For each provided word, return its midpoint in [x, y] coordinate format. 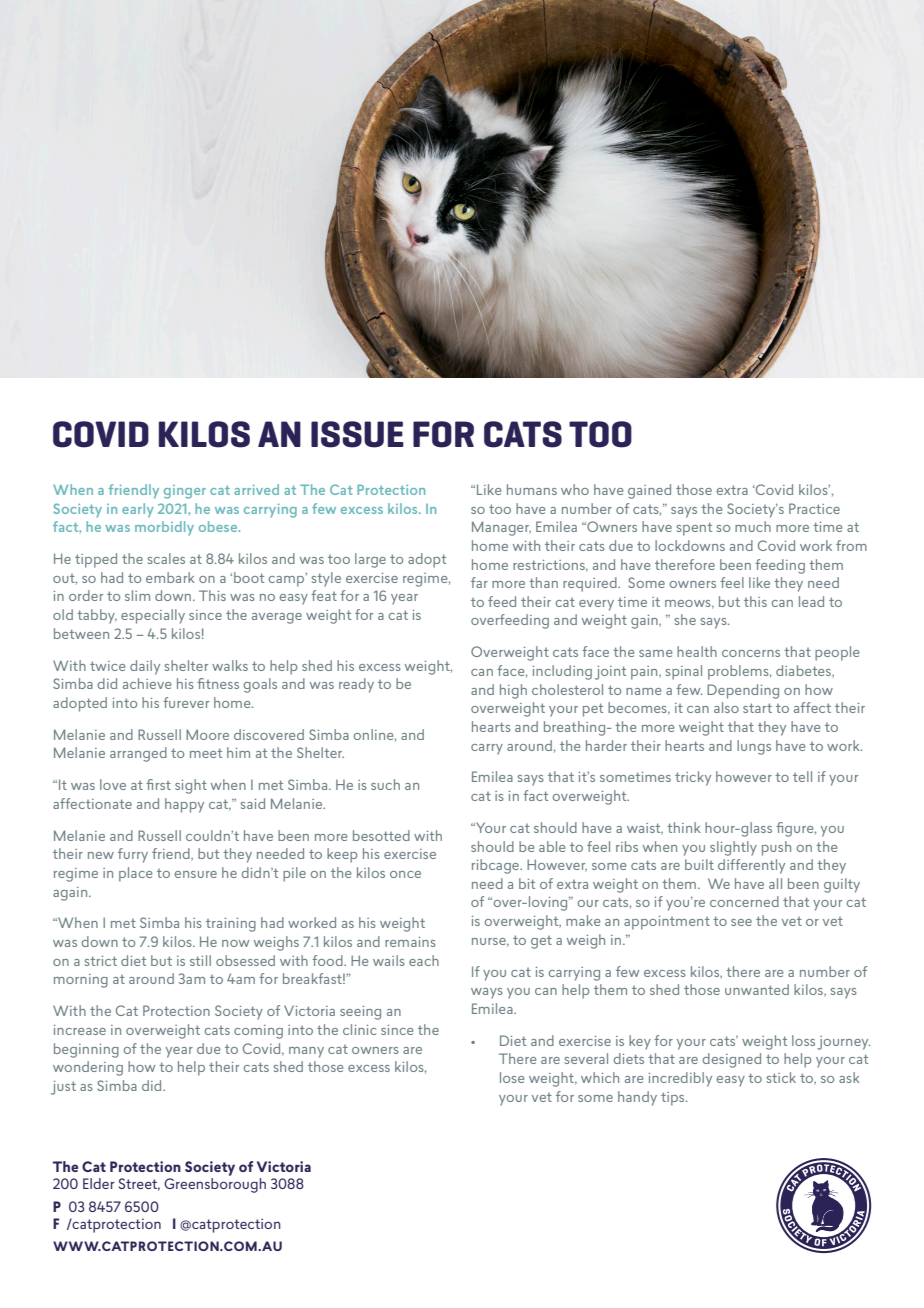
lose [512, 1077]
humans [532, 489]
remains [410, 942]
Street [139, 1184]
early [138, 510]
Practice [814, 508]
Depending [743, 691]
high [513, 691]
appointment [667, 923]
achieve [147, 683]
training [231, 925]
